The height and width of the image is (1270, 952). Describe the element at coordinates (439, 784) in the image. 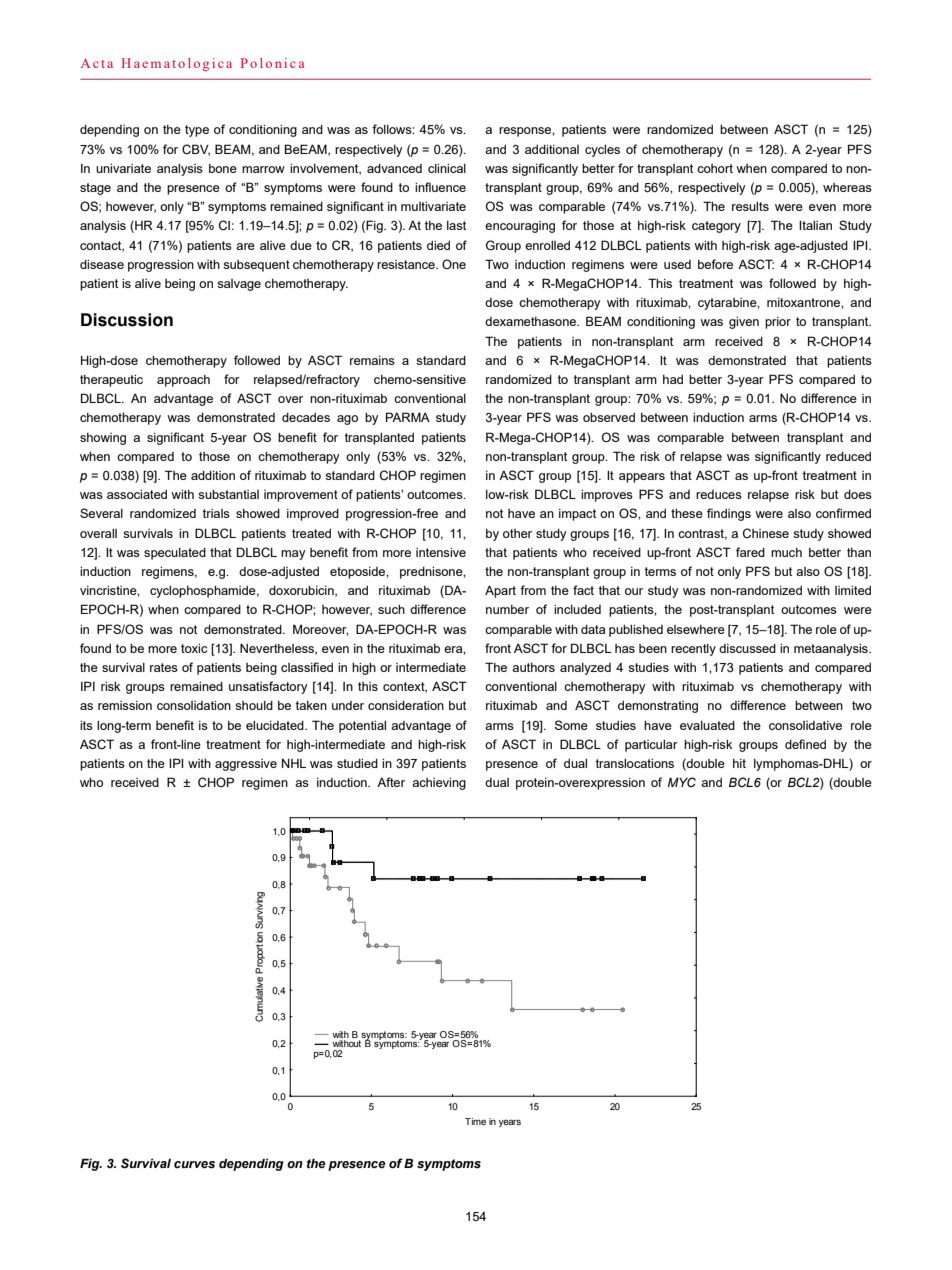

I see `achieving` at that location.
